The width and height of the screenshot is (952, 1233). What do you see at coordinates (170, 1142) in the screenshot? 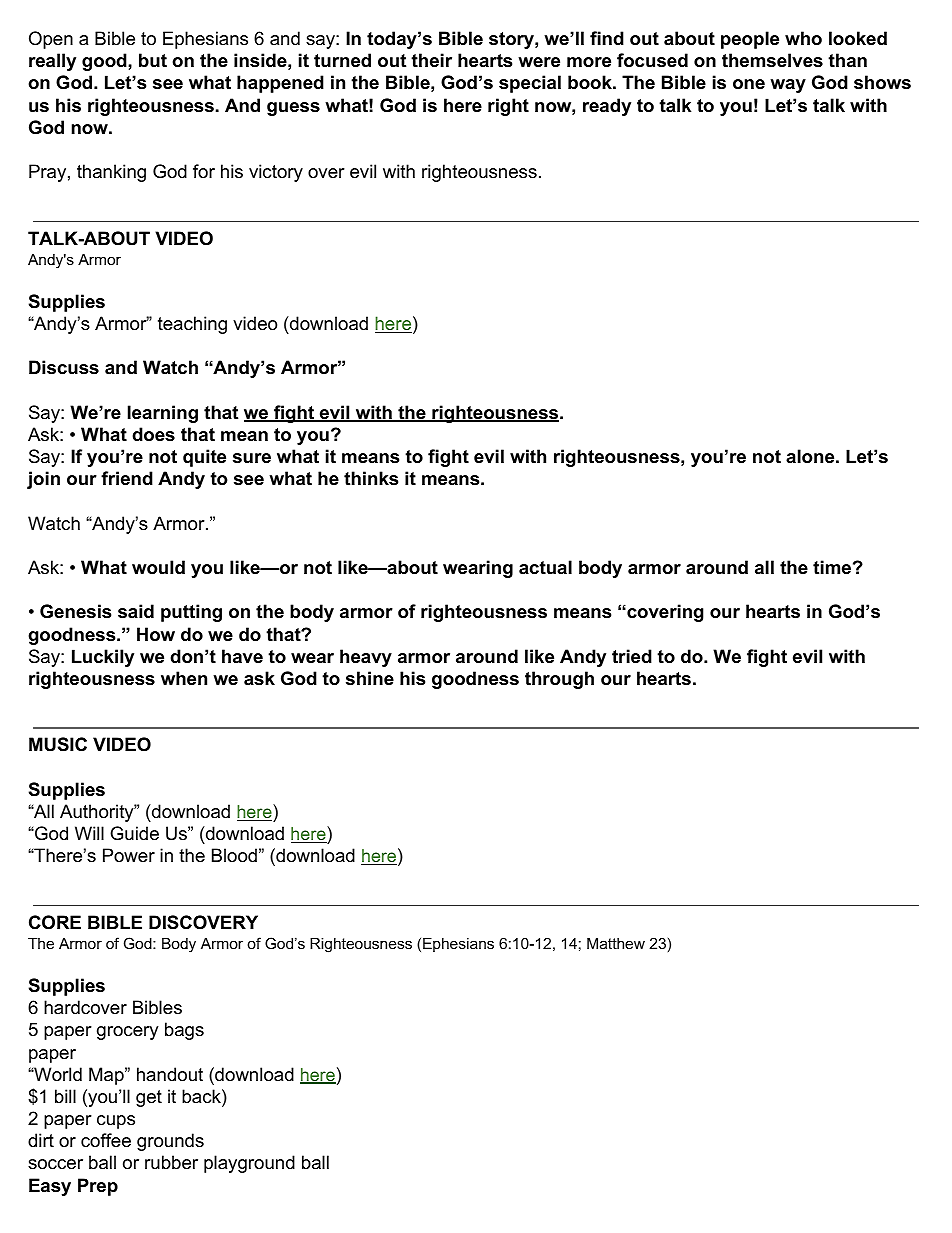
I see `grounds` at bounding box center [170, 1142].
